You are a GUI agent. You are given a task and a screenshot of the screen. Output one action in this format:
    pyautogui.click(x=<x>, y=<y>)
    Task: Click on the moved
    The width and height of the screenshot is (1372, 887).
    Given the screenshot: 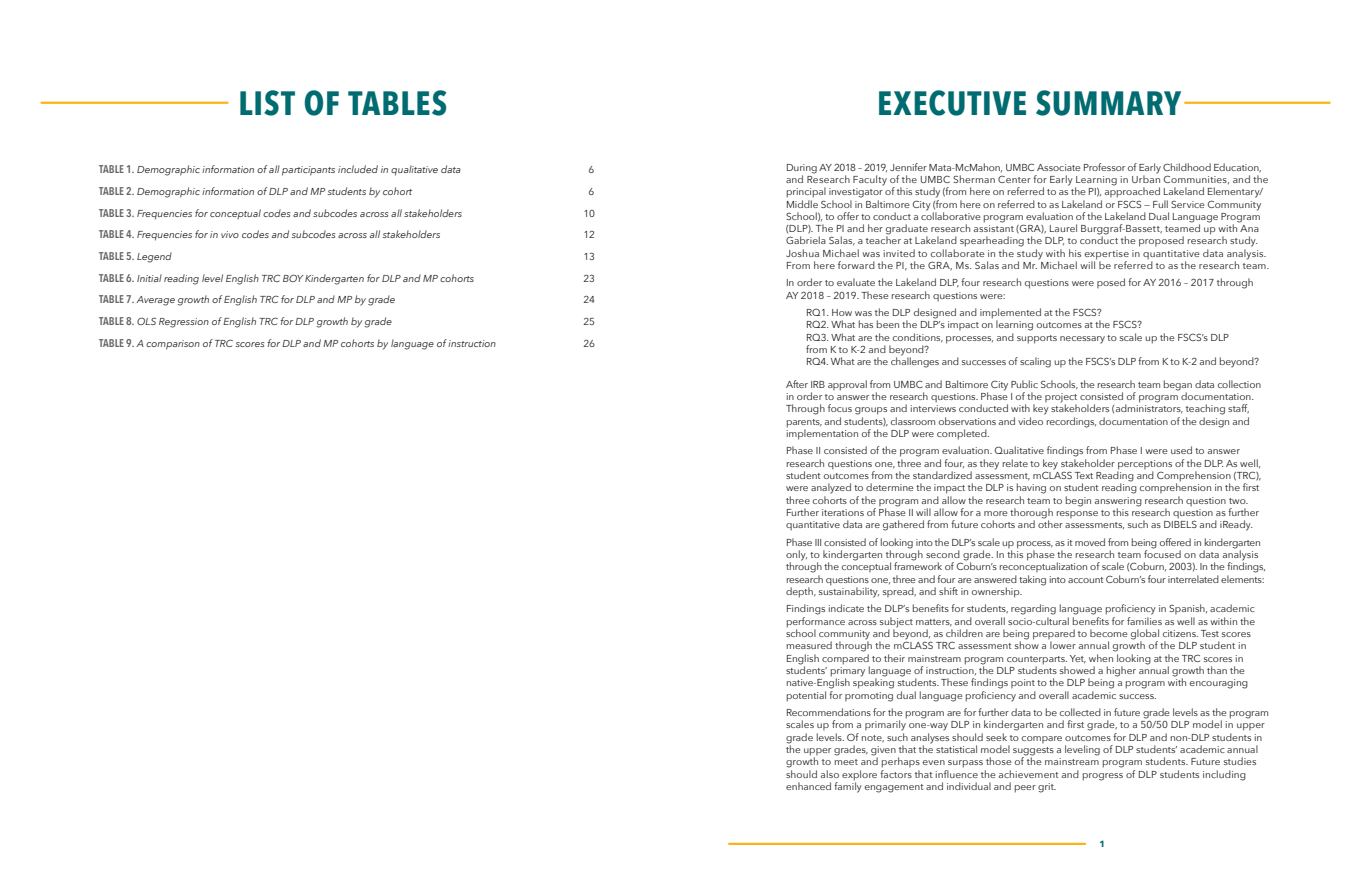 What is the action you would take?
    pyautogui.click(x=1090, y=542)
